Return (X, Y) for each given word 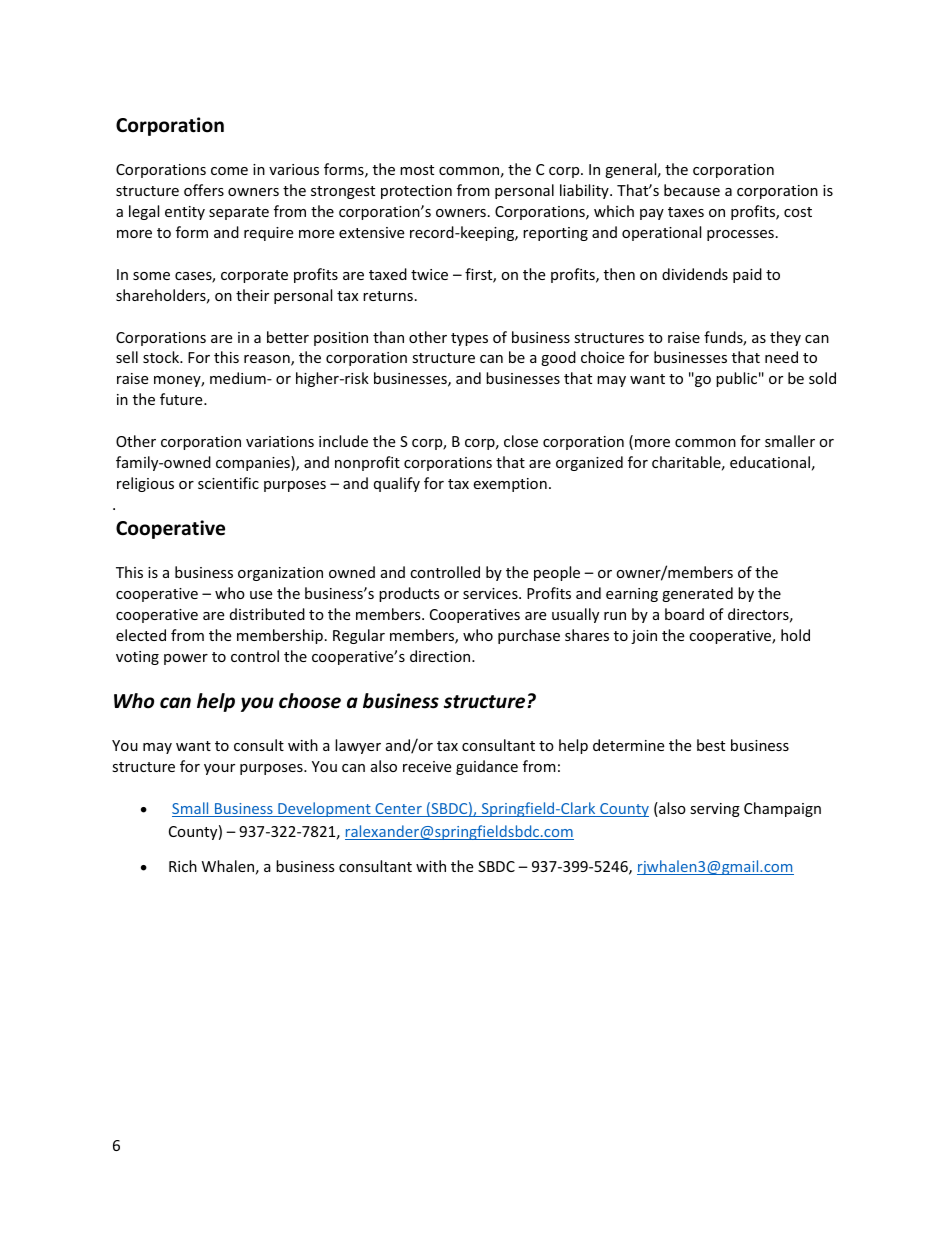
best (711, 745)
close (521, 441)
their (252, 295)
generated (697, 594)
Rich (183, 866)
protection (416, 192)
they (785, 338)
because (692, 190)
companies (254, 463)
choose (310, 701)
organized (589, 463)
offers (204, 190)
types (469, 339)
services (491, 593)
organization (280, 574)
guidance (487, 767)
